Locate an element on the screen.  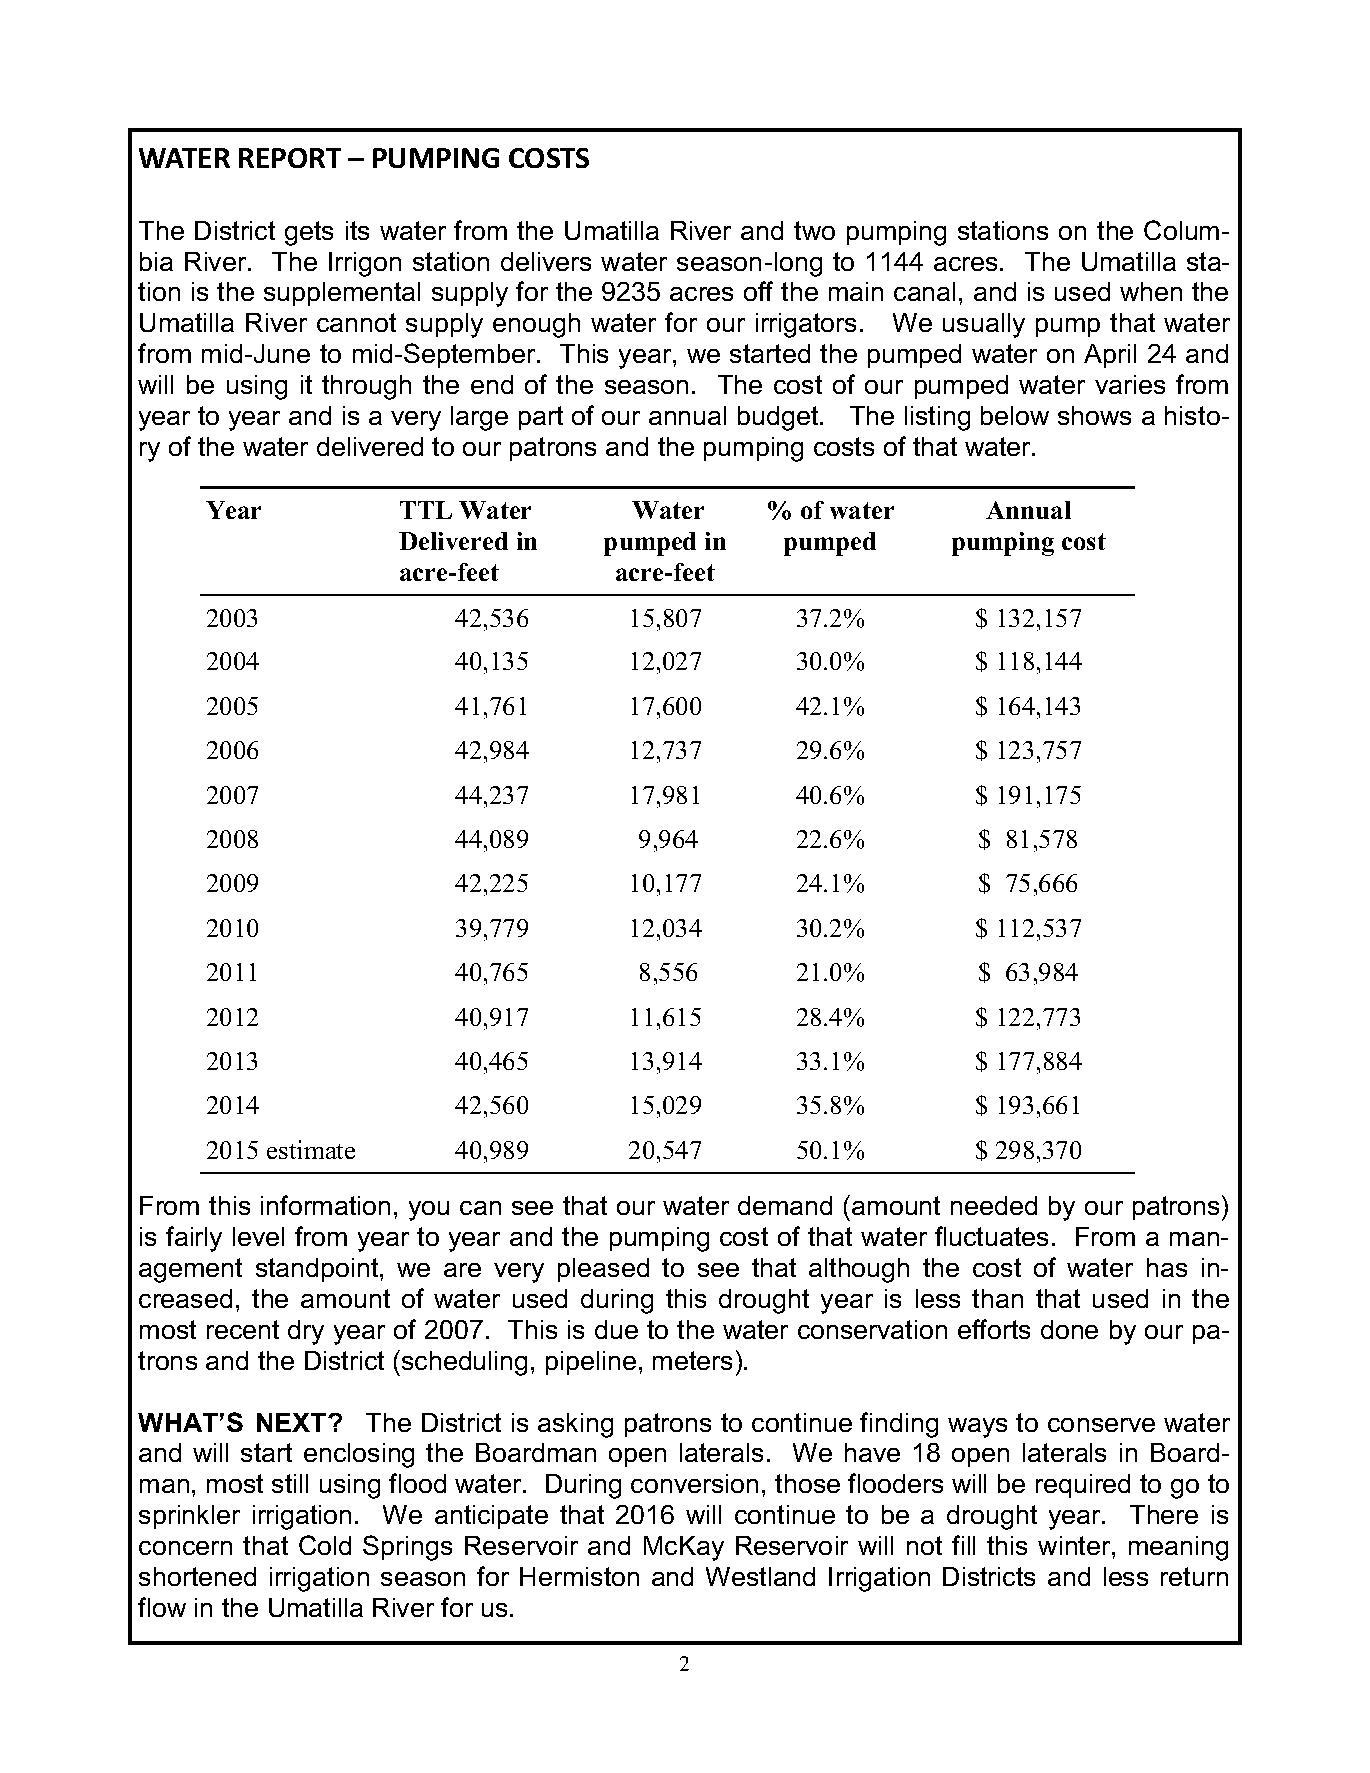
Cold is located at coordinates (325, 1545).
